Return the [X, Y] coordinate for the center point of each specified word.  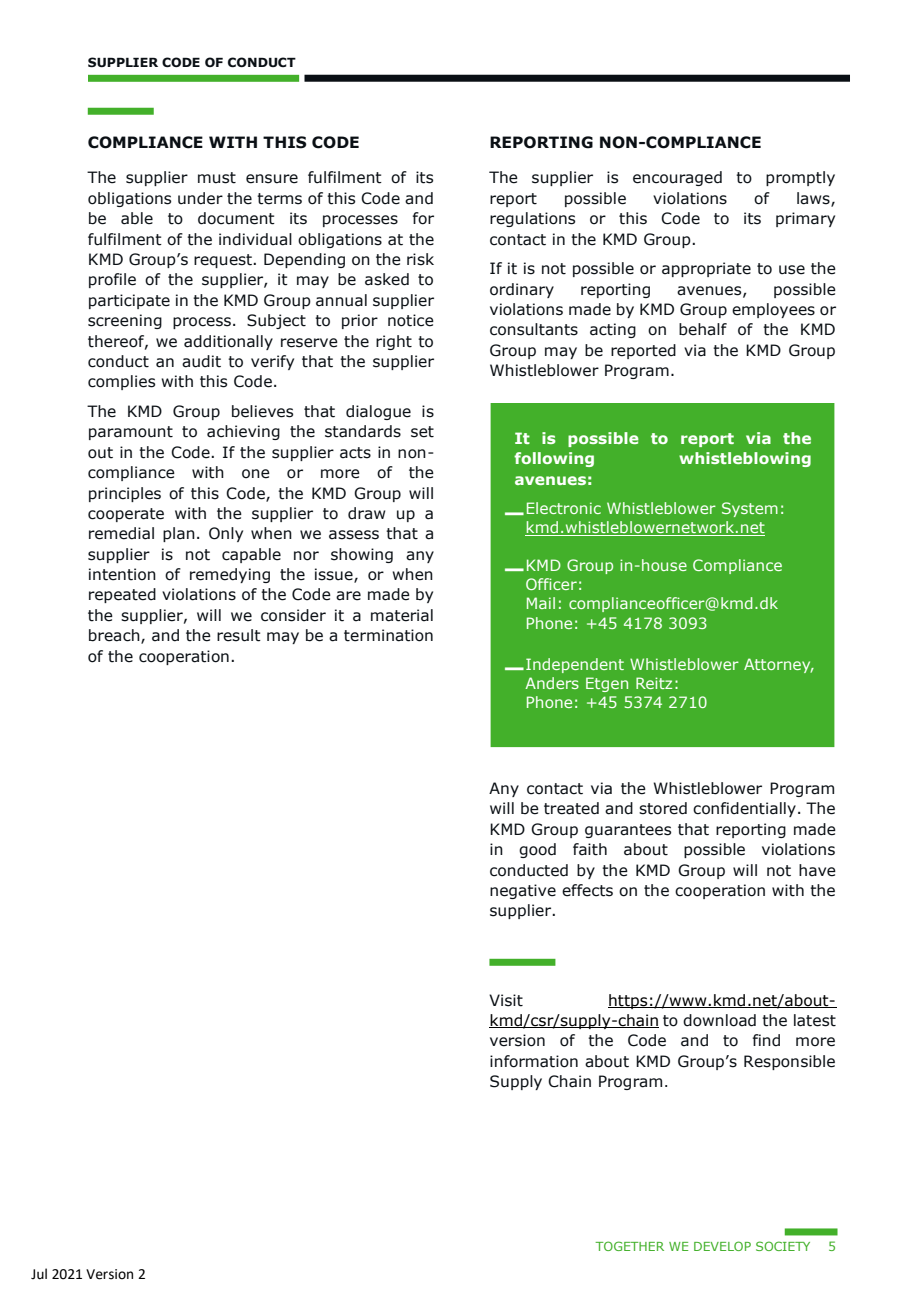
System [750, 509]
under [200, 198]
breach [115, 636]
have [817, 870]
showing [362, 555]
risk [420, 259]
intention [122, 574]
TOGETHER [629, 1246]
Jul [39, 1274]
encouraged [677, 178]
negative [523, 891]
